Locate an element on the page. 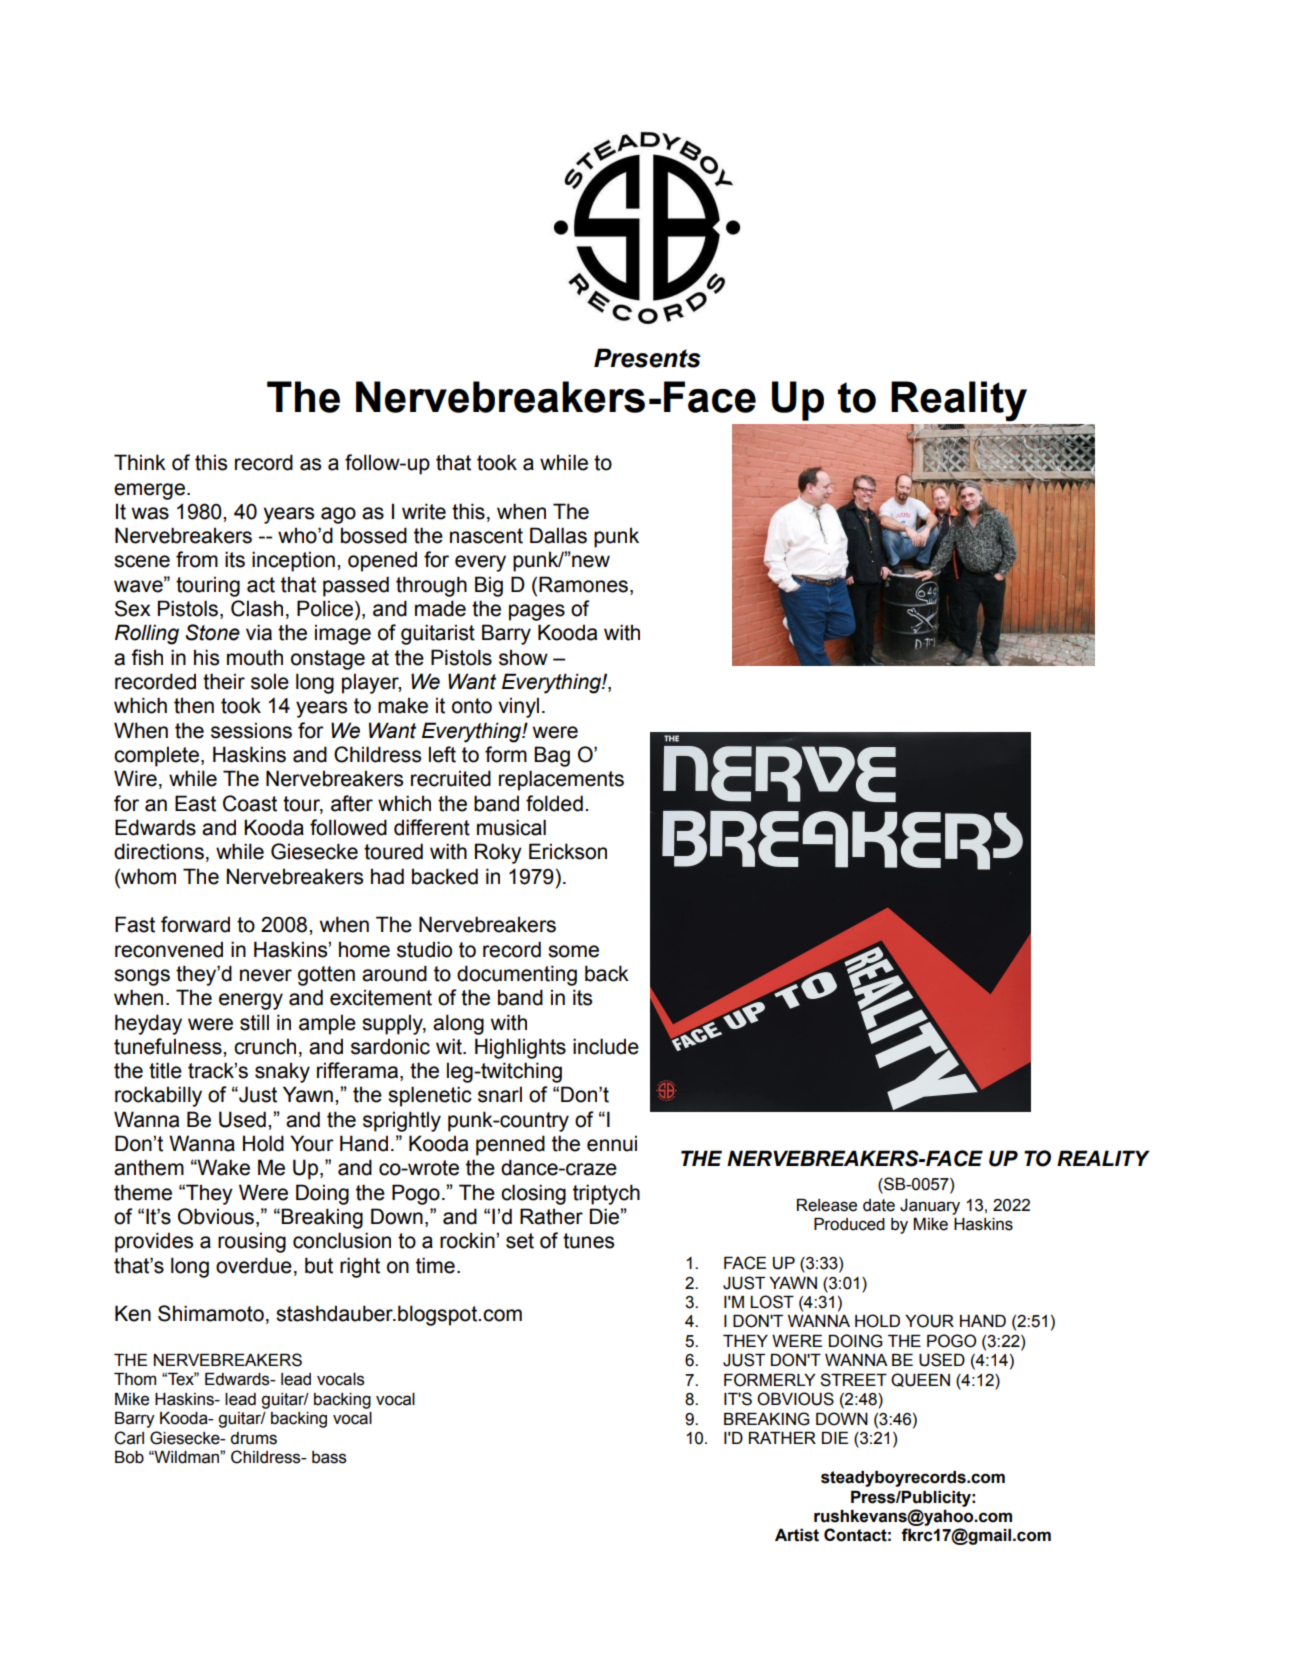 This image has width=1294, height=1675. Artist is located at coordinates (797, 1535).
